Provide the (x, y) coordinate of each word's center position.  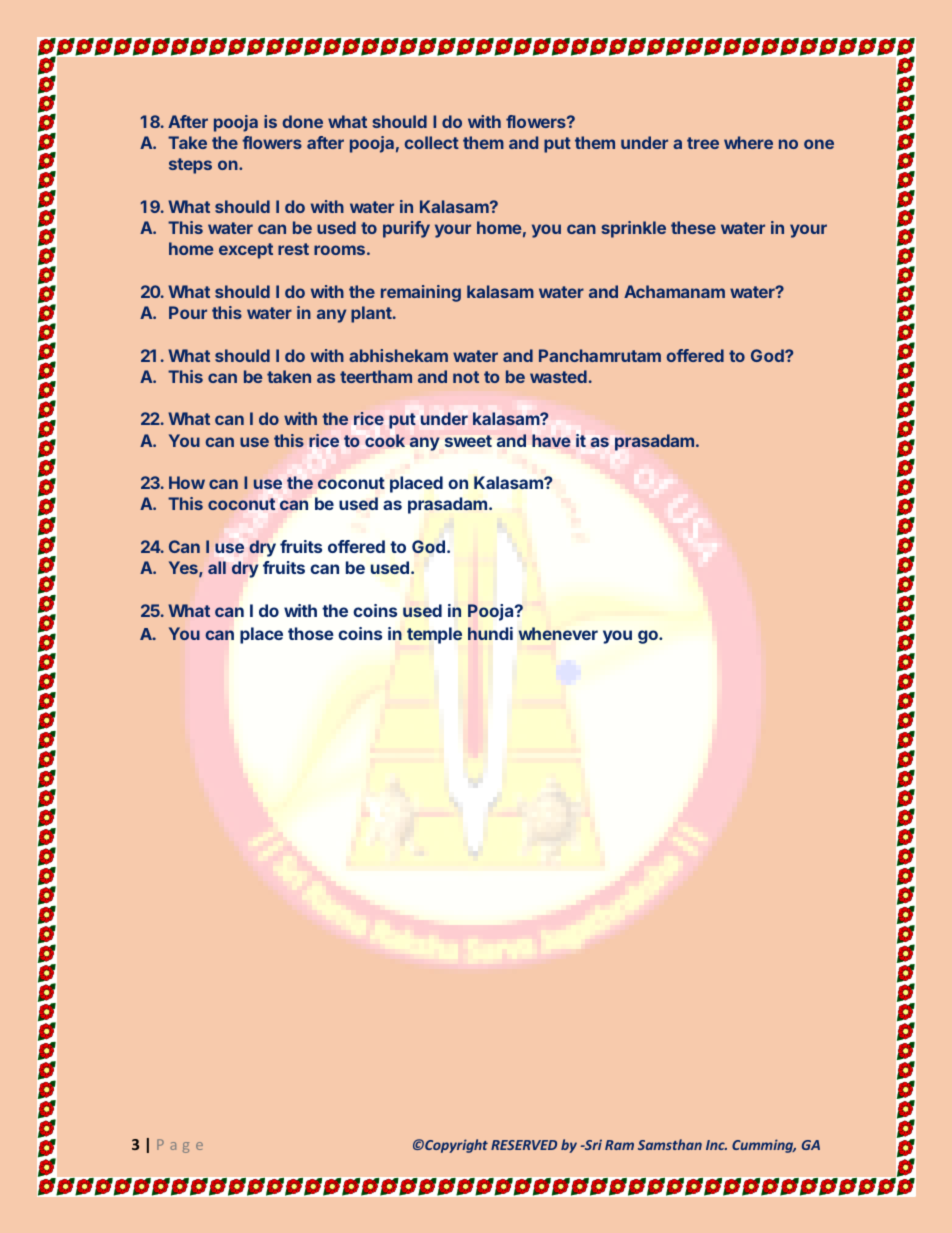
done (302, 121)
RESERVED (524, 1145)
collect (432, 142)
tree (703, 143)
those (311, 633)
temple (434, 635)
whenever (558, 633)
